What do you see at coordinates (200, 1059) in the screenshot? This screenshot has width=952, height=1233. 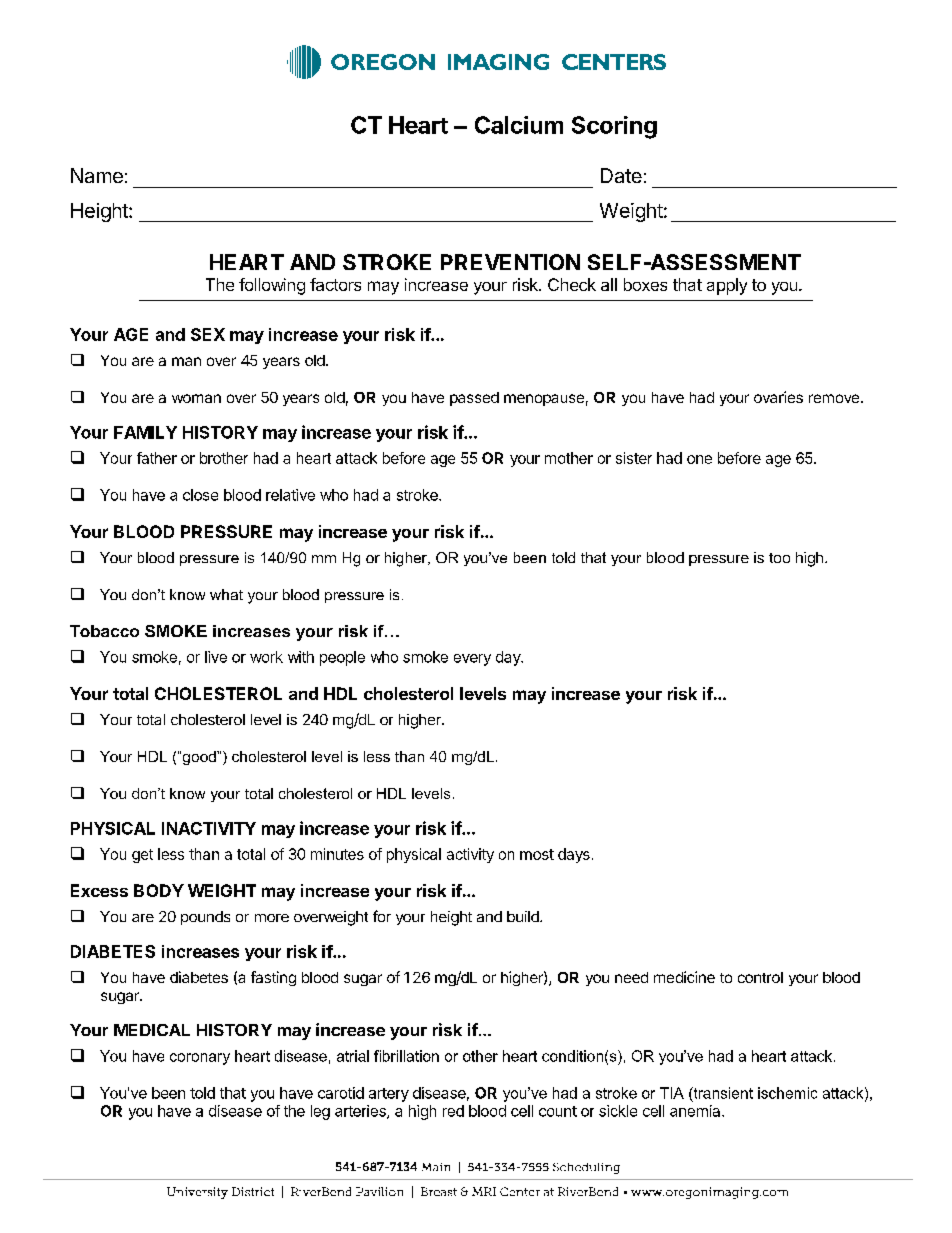 I see `coronary` at bounding box center [200, 1059].
